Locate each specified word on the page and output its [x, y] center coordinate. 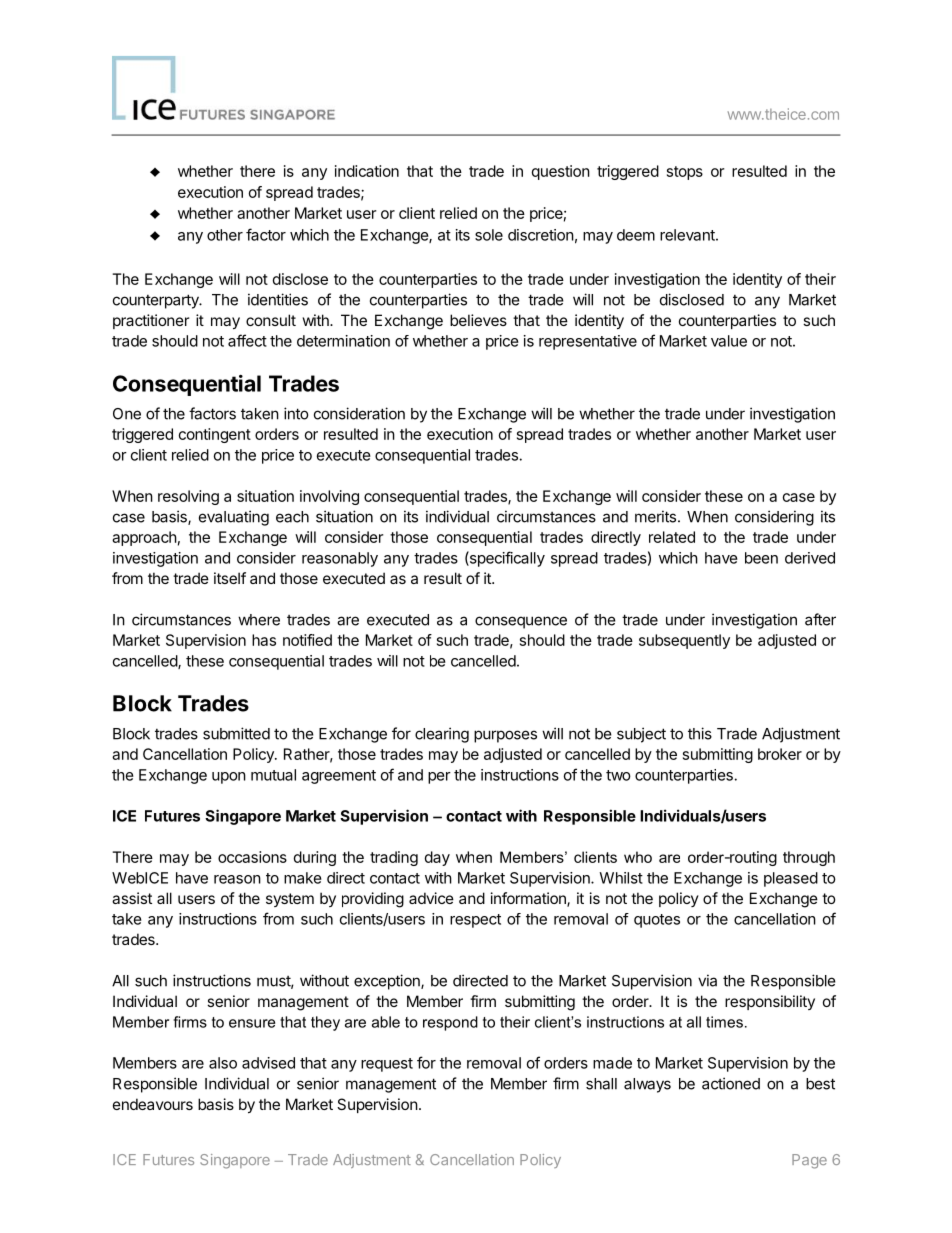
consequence [521, 622]
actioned [731, 1083]
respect [475, 921]
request [387, 1065]
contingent [215, 435]
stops [685, 173]
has [264, 640]
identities [278, 299]
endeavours [153, 1104]
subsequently [684, 641]
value [729, 341]
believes [478, 320]
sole [489, 235]
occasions [252, 857]
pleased [791, 879]
